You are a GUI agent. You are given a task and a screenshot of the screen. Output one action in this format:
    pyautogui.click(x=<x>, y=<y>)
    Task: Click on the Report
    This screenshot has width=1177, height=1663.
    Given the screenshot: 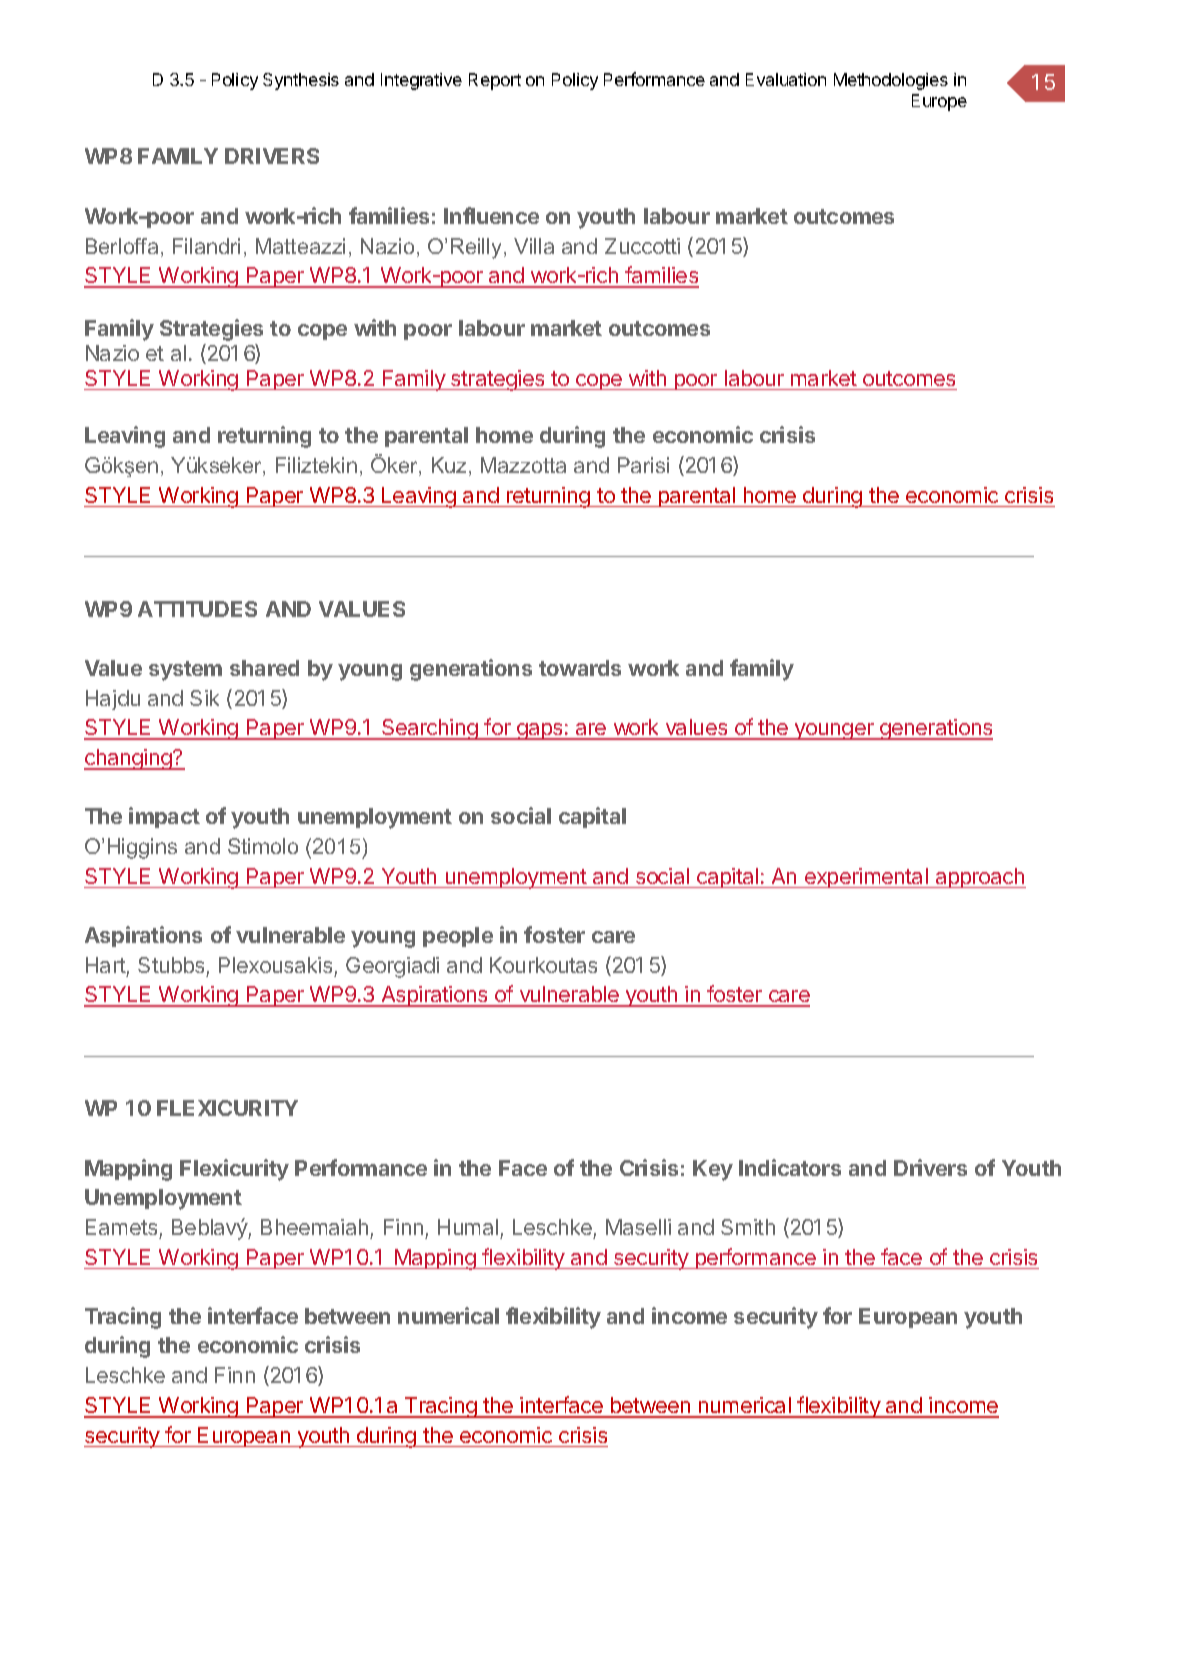 What is the action you would take?
    pyautogui.click(x=495, y=81)
